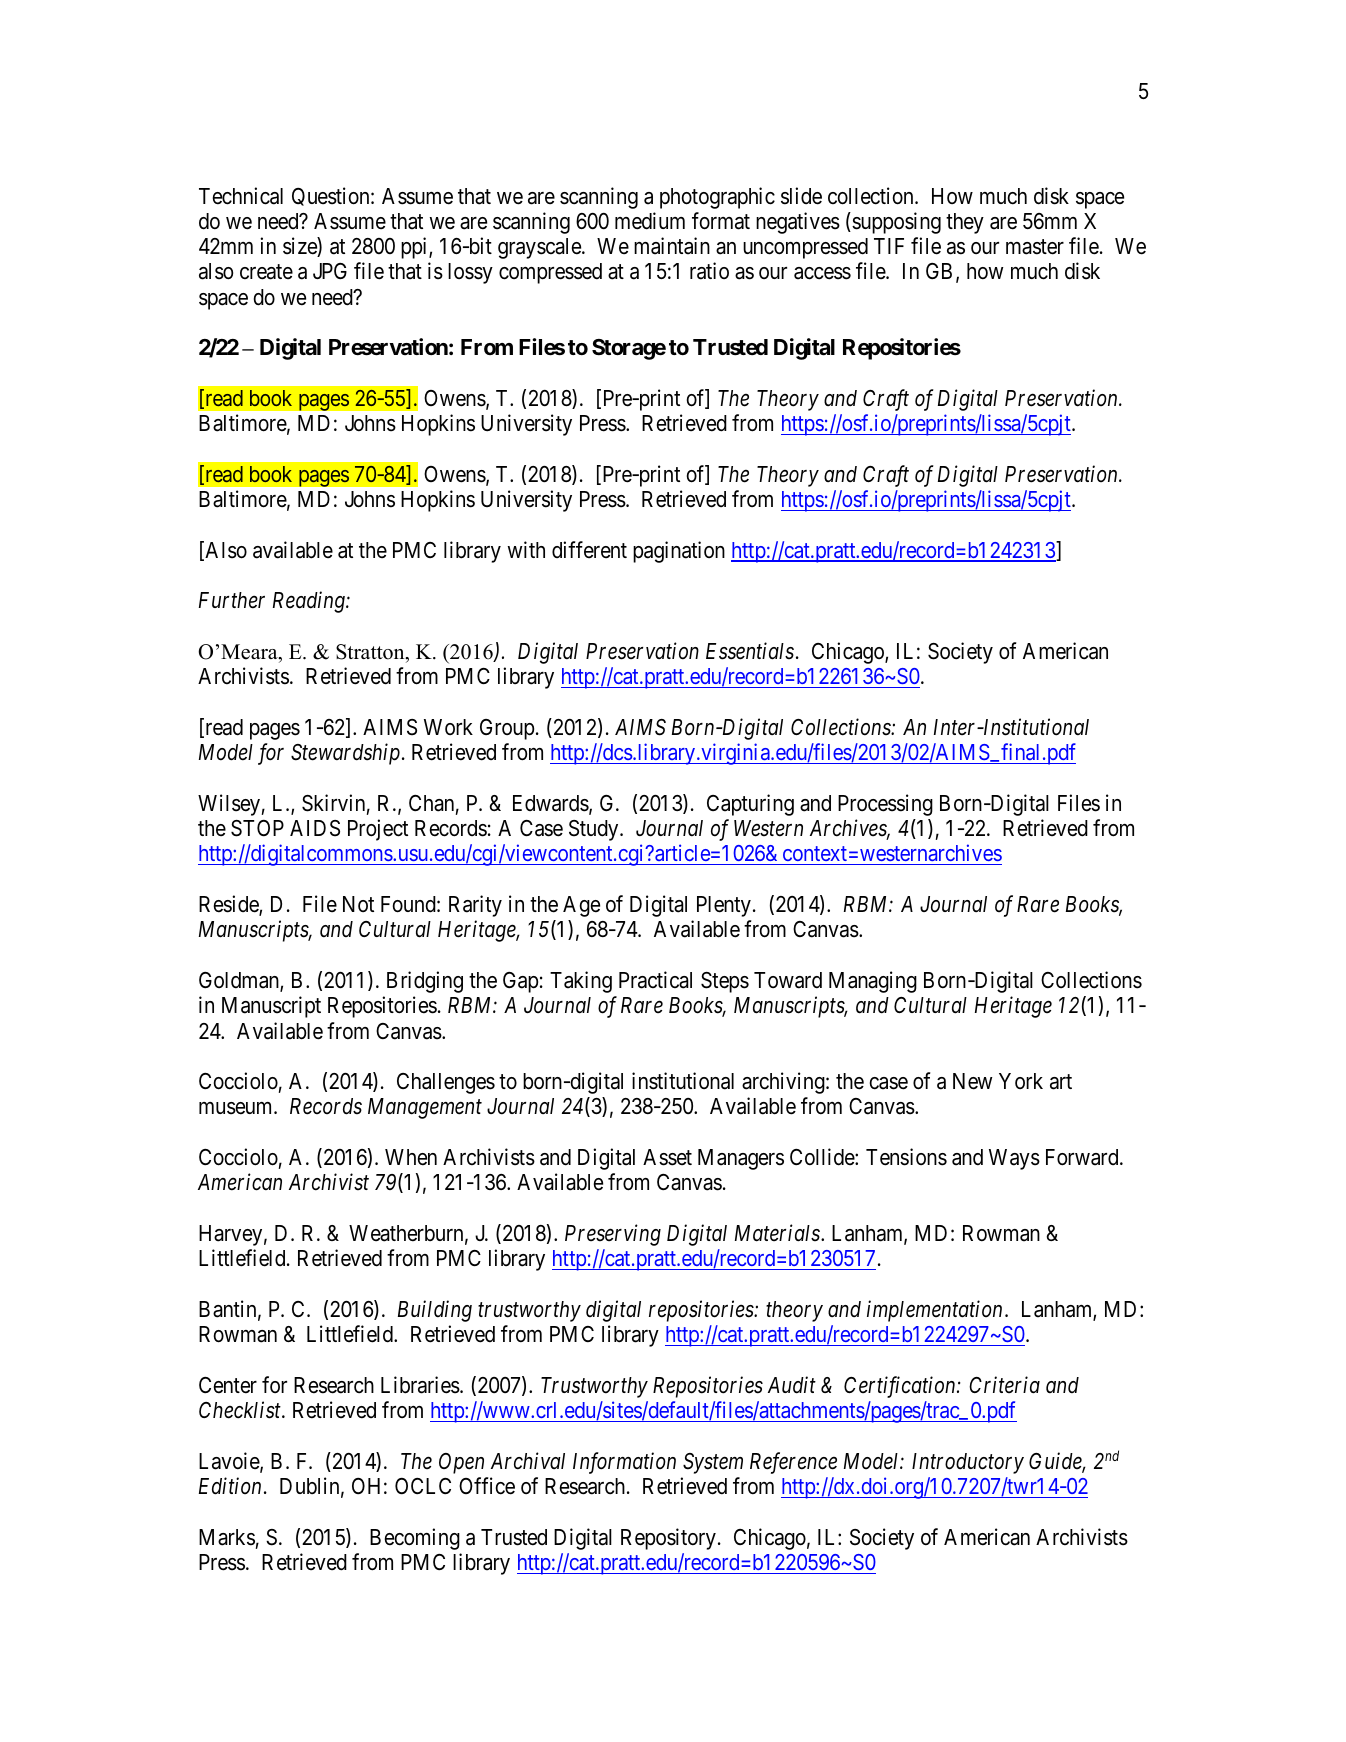 The width and height of the screenshot is (1346, 1742). I want to click on AIDS, so click(315, 828).
